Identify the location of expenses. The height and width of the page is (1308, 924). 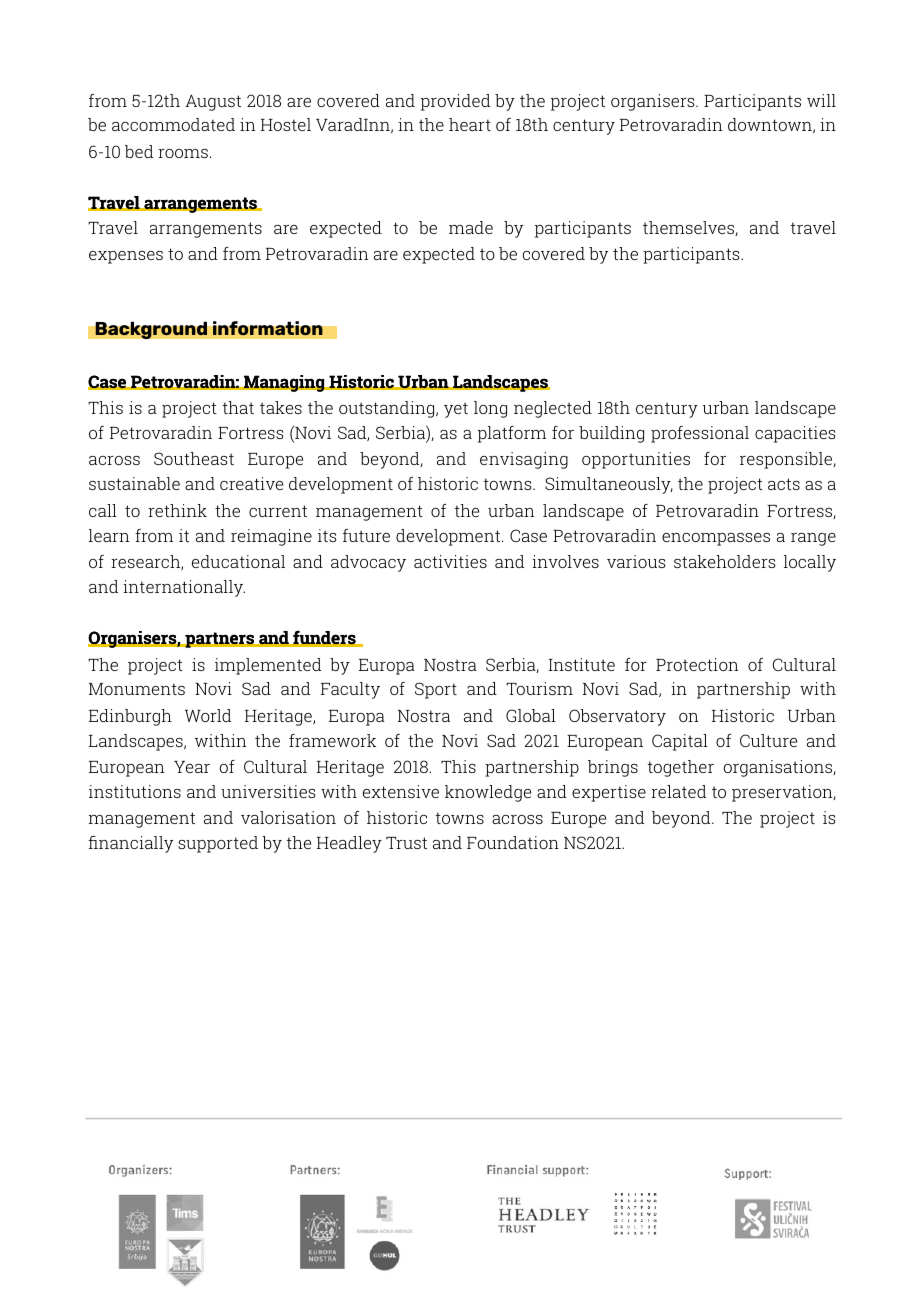
(126, 257).
